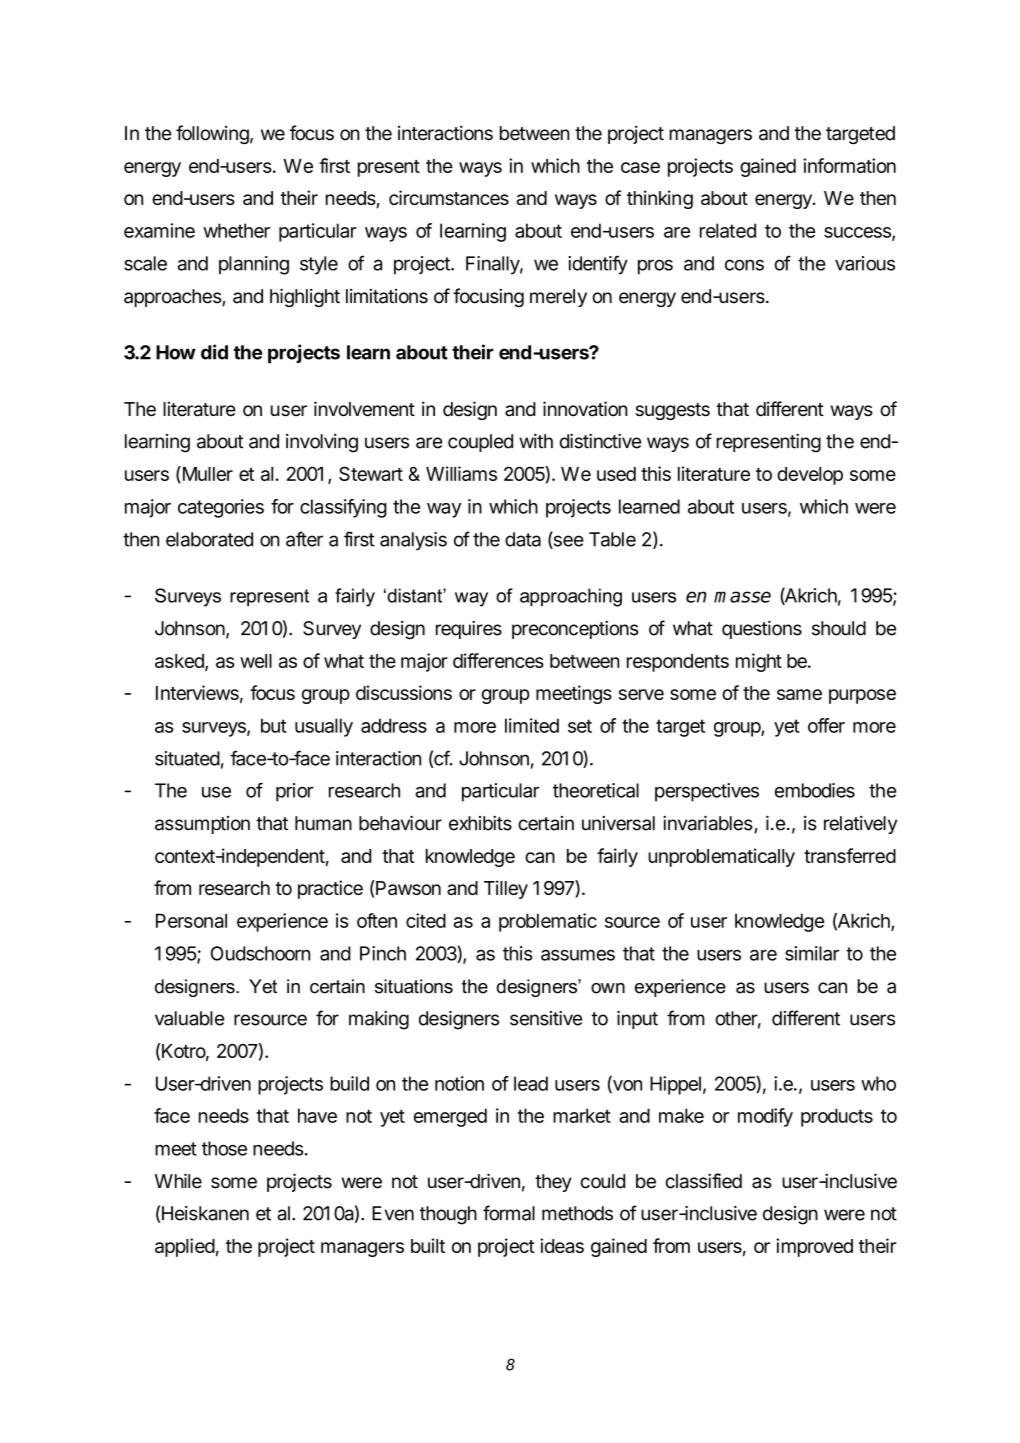  Describe the element at coordinates (185, 1247) in the screenshot. I see `applied` at that location.
